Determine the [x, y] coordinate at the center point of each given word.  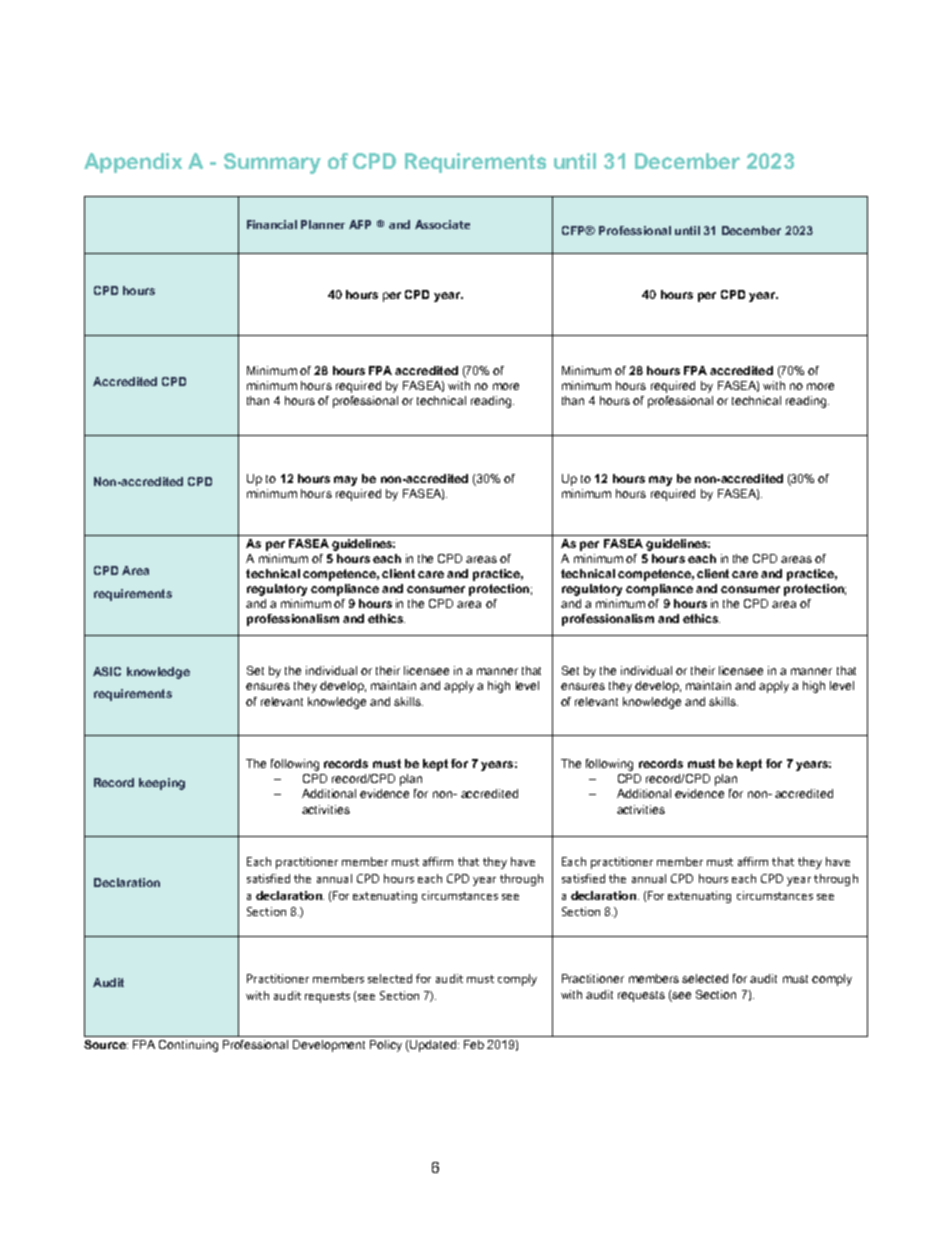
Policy [386, 1046]
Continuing [188, 1046]
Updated [432, 1046]
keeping [162, 784]
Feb [474, 1044]
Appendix [133, 163]
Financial [272, 224]
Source [106, 1044]
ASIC [107, 671]
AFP [360, 224]
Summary [272, 163]
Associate [442, 224]
